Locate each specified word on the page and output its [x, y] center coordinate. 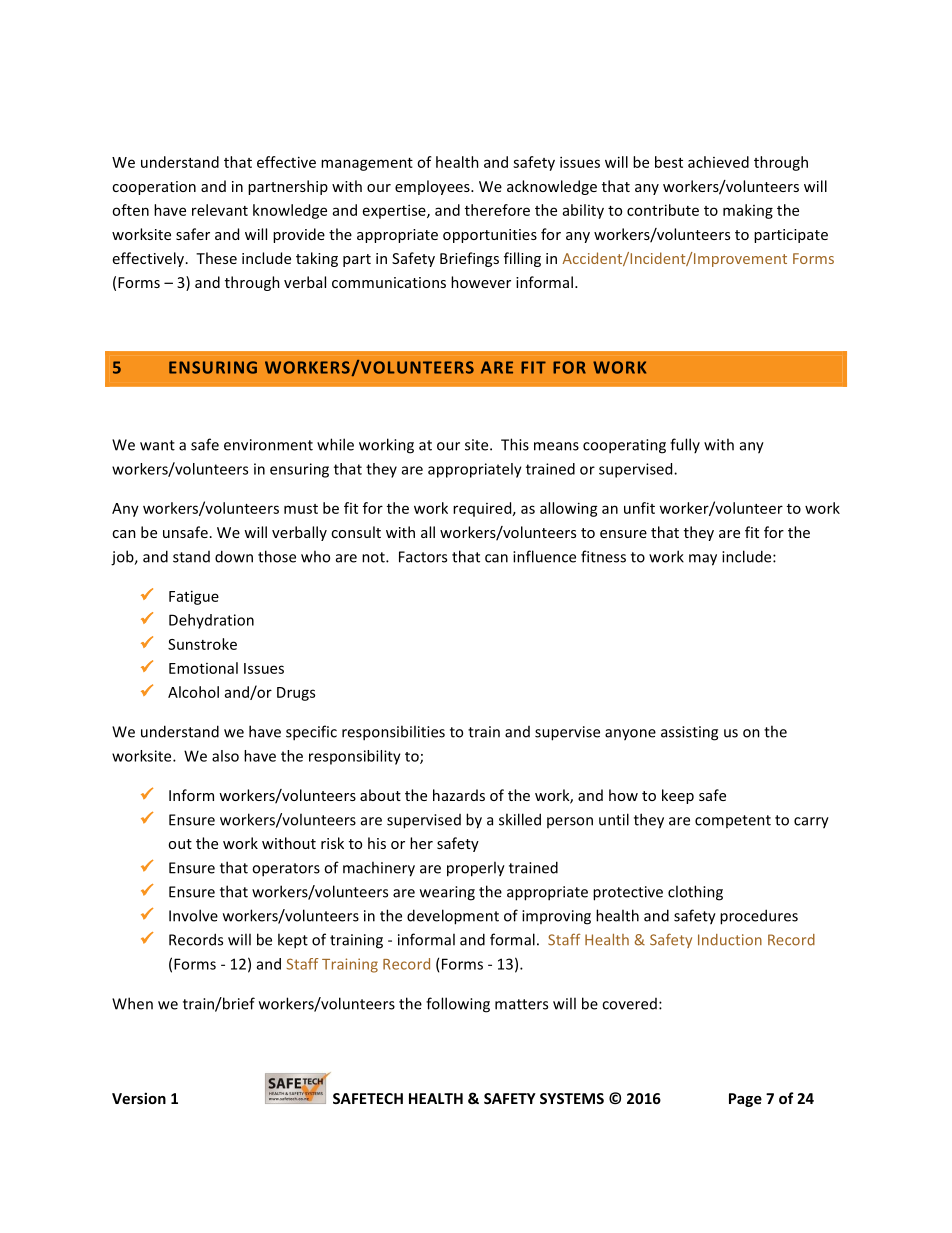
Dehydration [211, 621]
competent [733, 821]
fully [685, 445]
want [157, 445]
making [748, 211]
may [703, 560]
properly [476, 869]
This [515, 444]
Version [139, 1098]
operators [286, 870]
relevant [220, 210]
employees [433, 187]
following [458, 1005]
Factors [423, 557]
